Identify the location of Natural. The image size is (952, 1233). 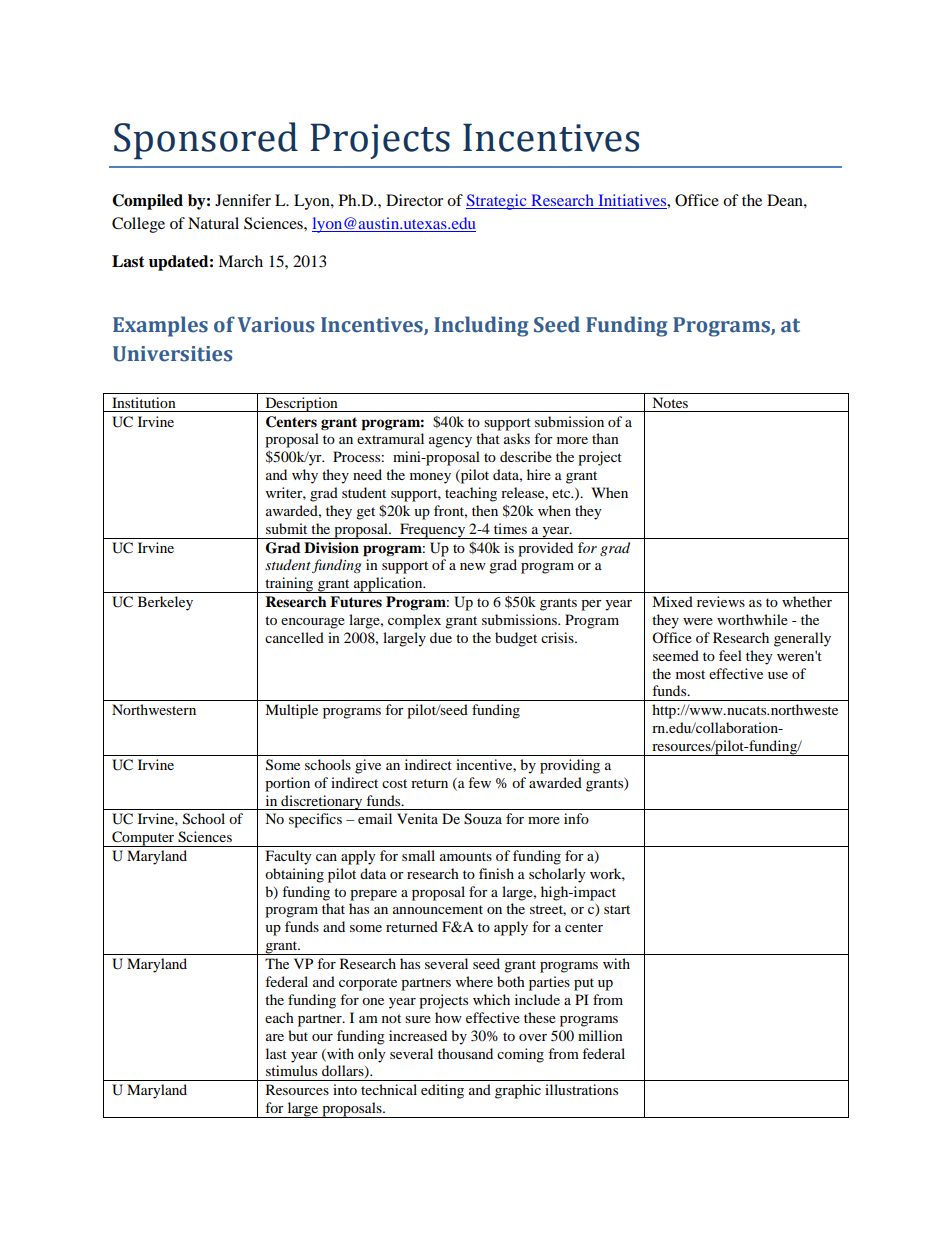
(213, 223).
